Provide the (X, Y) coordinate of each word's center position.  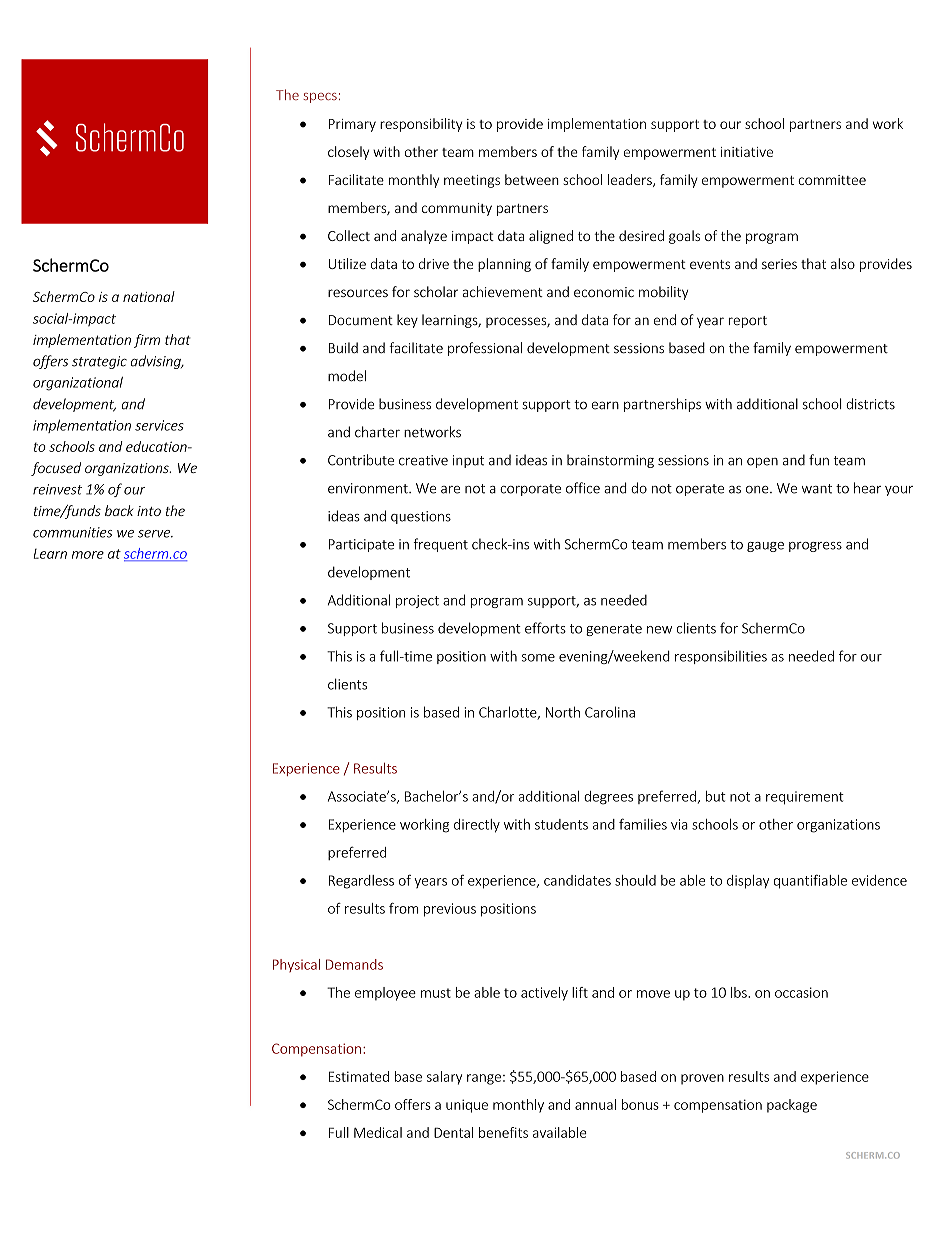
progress (815, 547)
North (563, 712)
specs (320, 98)
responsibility (421, 125)
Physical (296, 965)
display (748, 882)
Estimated (359, 1076)
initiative (747, 152)
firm (147, 341)
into (149, 511)
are (450, 490)
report (748, 322)
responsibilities (721, 657)
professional (485, 349)
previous (450, 910)
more (88, 555)
